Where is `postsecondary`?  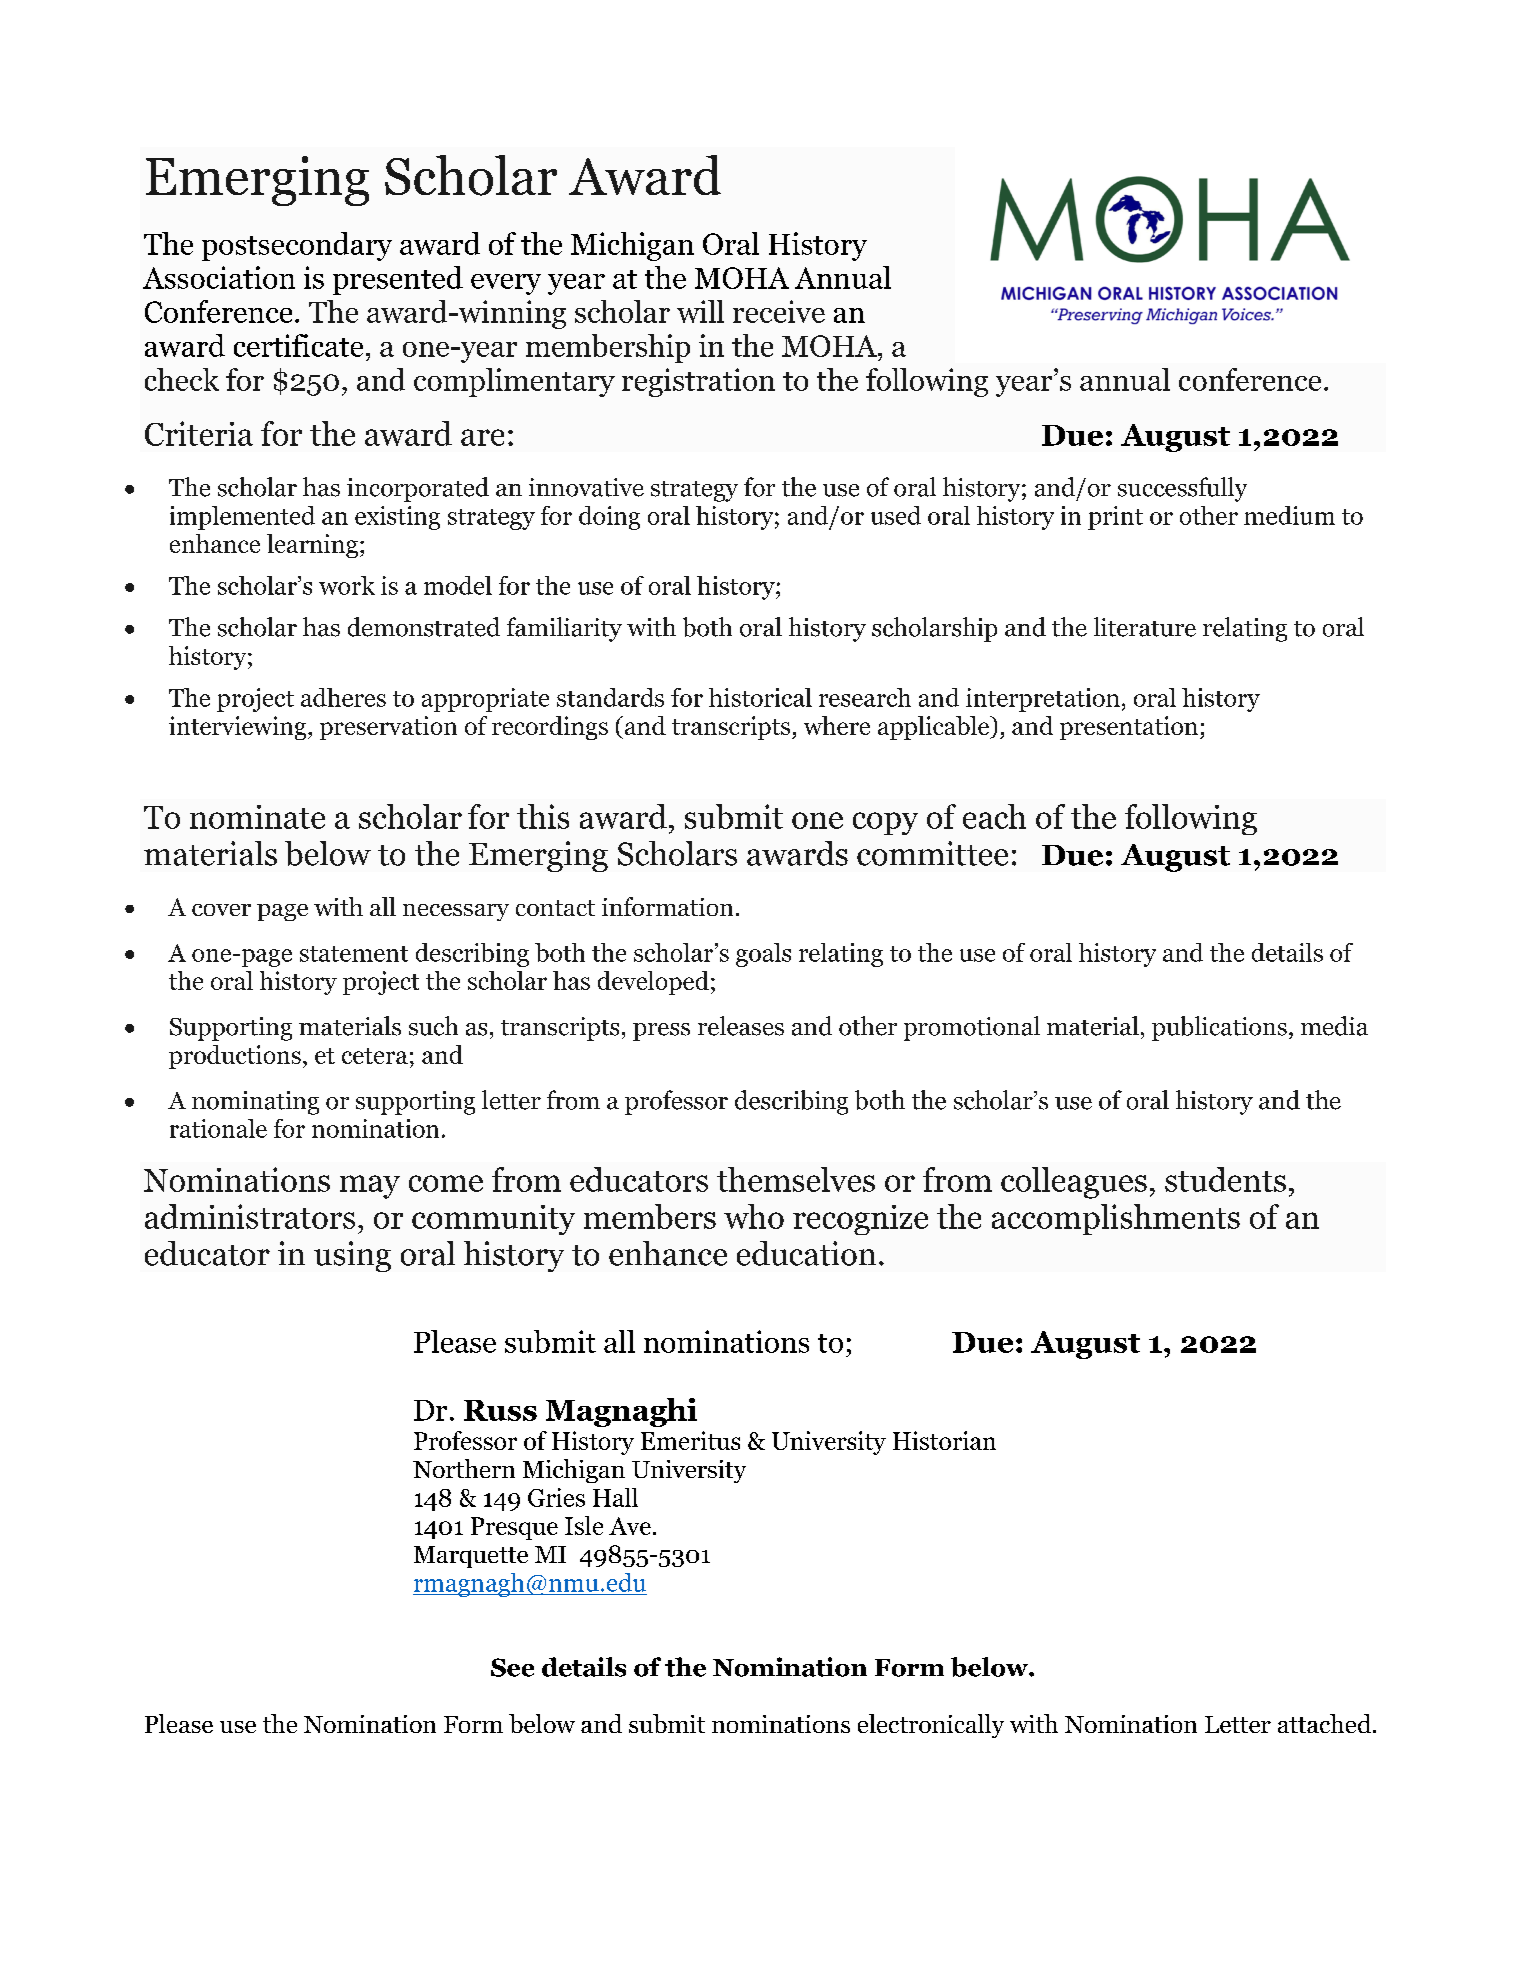 postsecondary is located at coordinates (297, 246).
